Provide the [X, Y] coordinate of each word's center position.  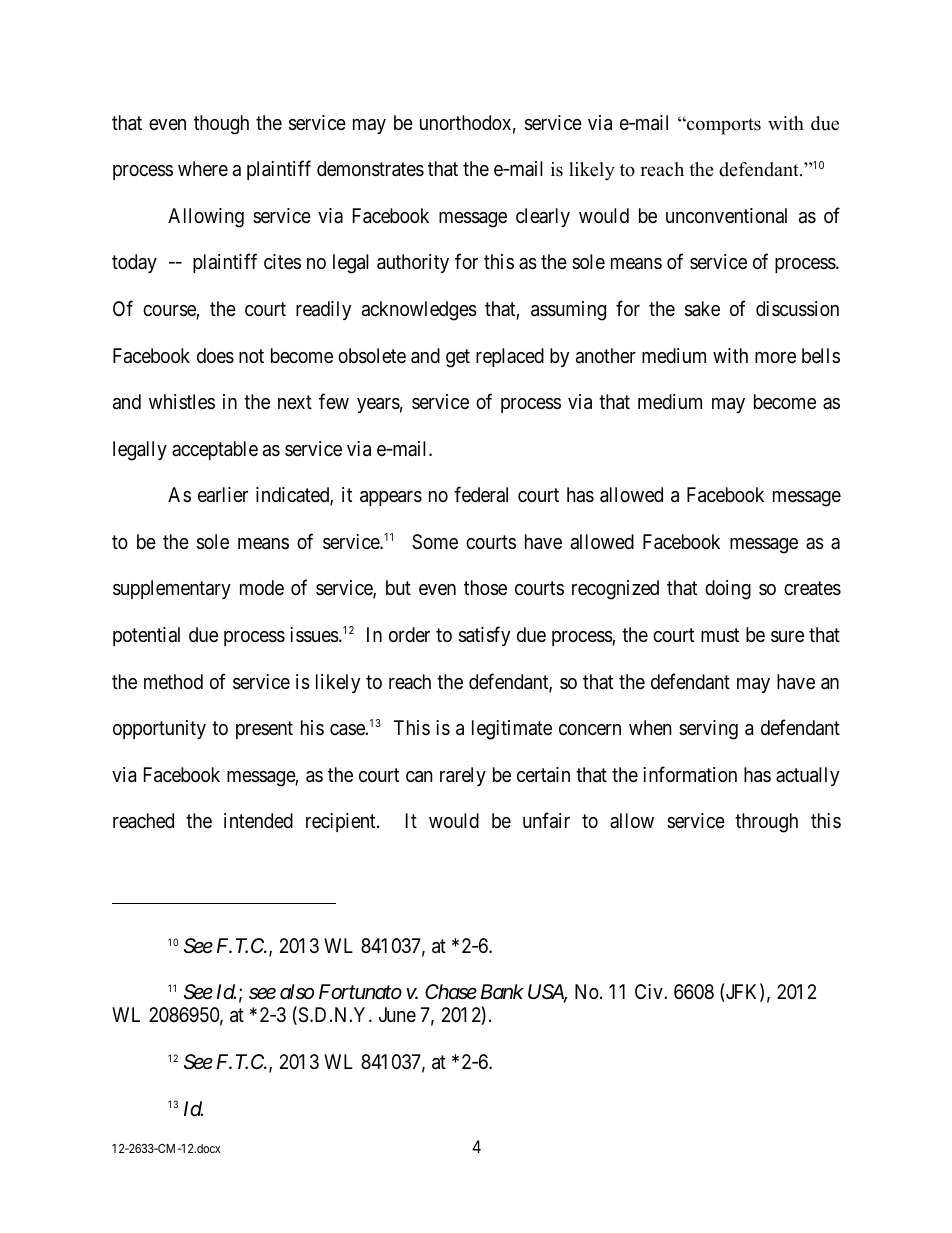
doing [728, 590]
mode [262, 587]
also [297, 992]
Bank [502, 991]
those [485, 588]
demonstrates [370, 169]
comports [723, 126]
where [203, 168]
